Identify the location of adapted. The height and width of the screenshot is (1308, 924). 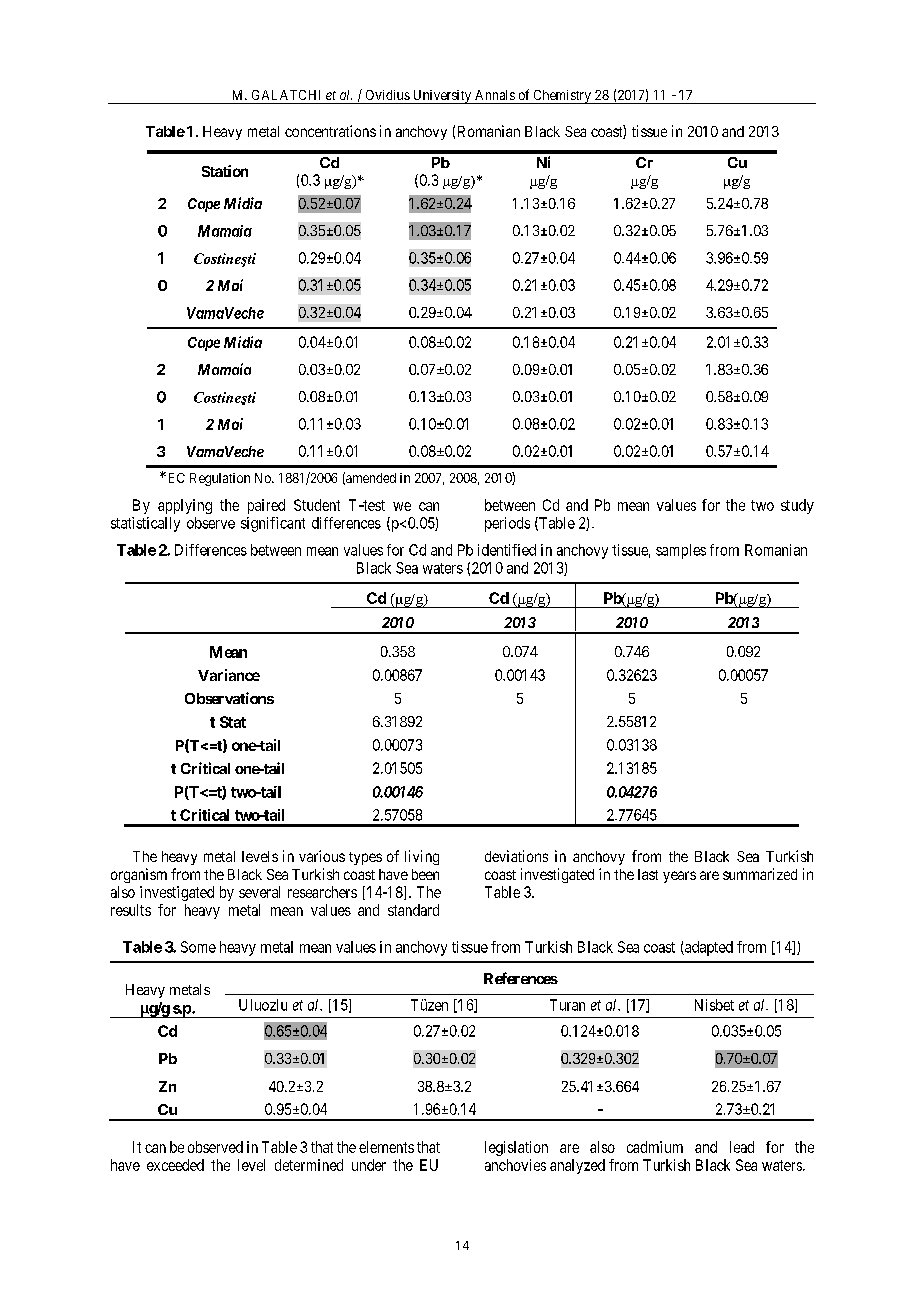
(708, 948).
